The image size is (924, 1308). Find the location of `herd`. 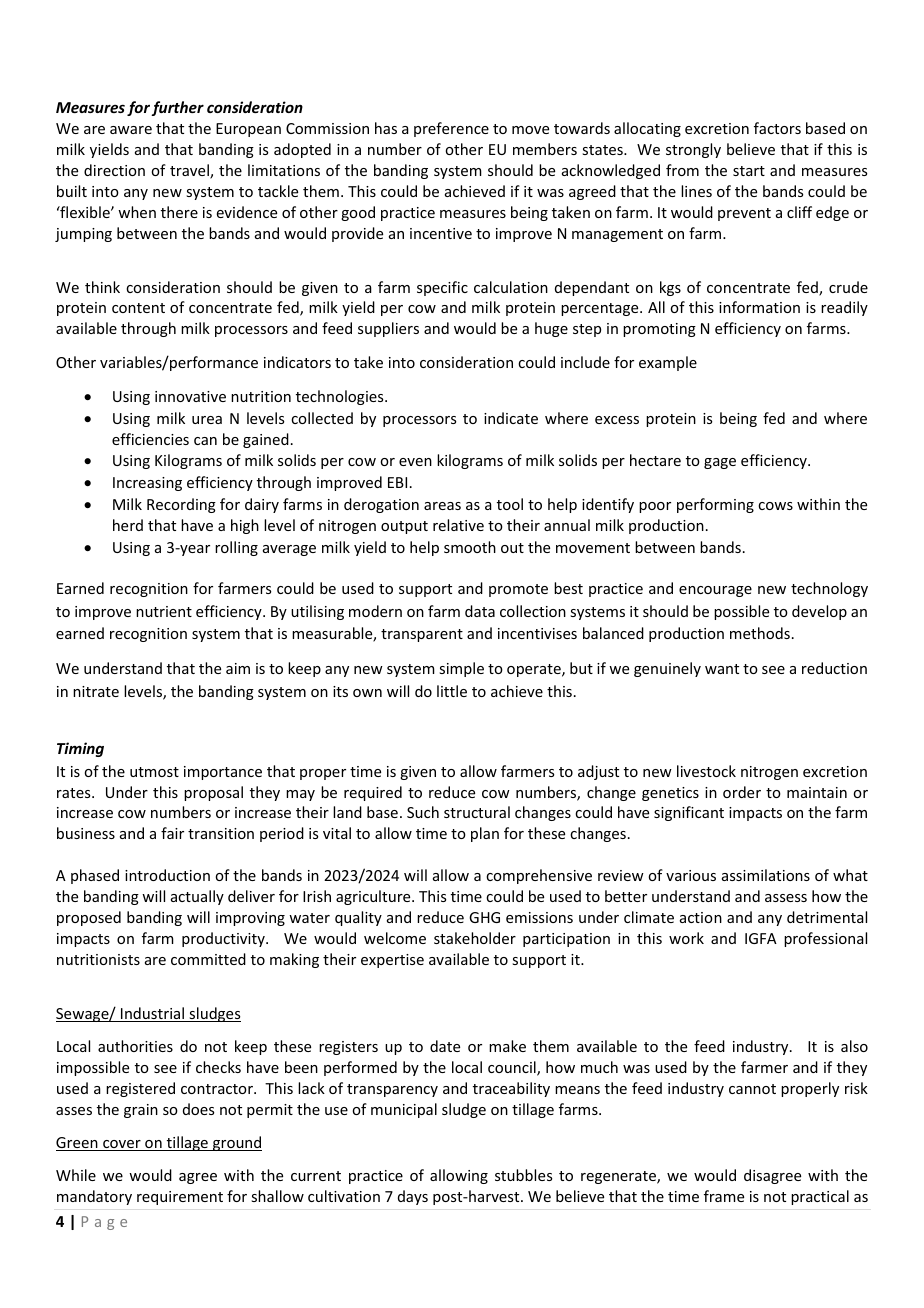

herd is located at coordinates (128, 525).
